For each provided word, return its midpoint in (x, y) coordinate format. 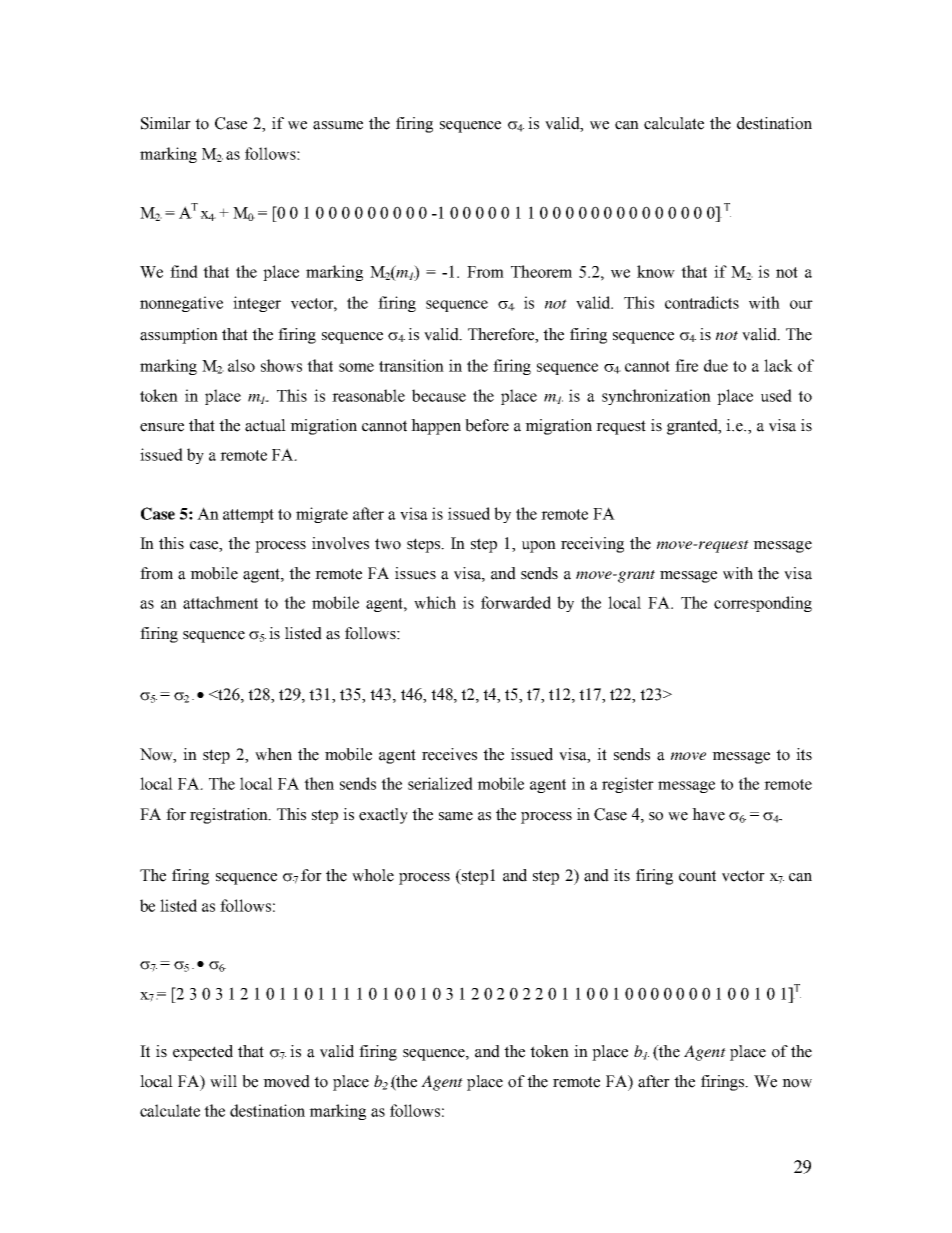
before (487, 425)
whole (373, 875)
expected (203, 1053)
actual (265, 425)
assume (338, 125)
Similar (166, 123)
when (273, 754)
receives (449, 754)
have (708, 814)
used (776, 395)
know (656, 271)
